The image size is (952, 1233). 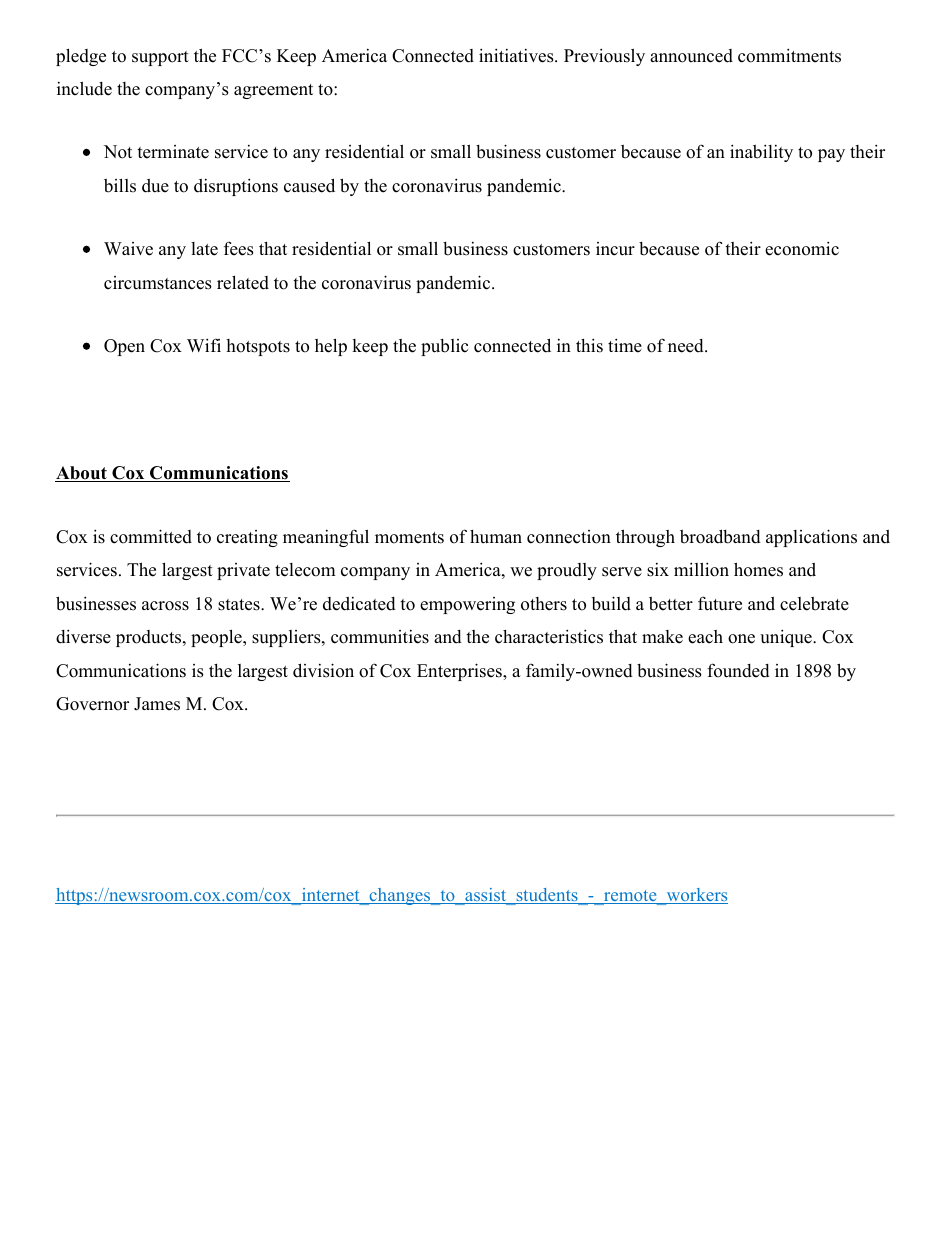 What do you see at coordinates (204, 345) in the page?
I see `Wifi` at bounding box center [204, 345].
